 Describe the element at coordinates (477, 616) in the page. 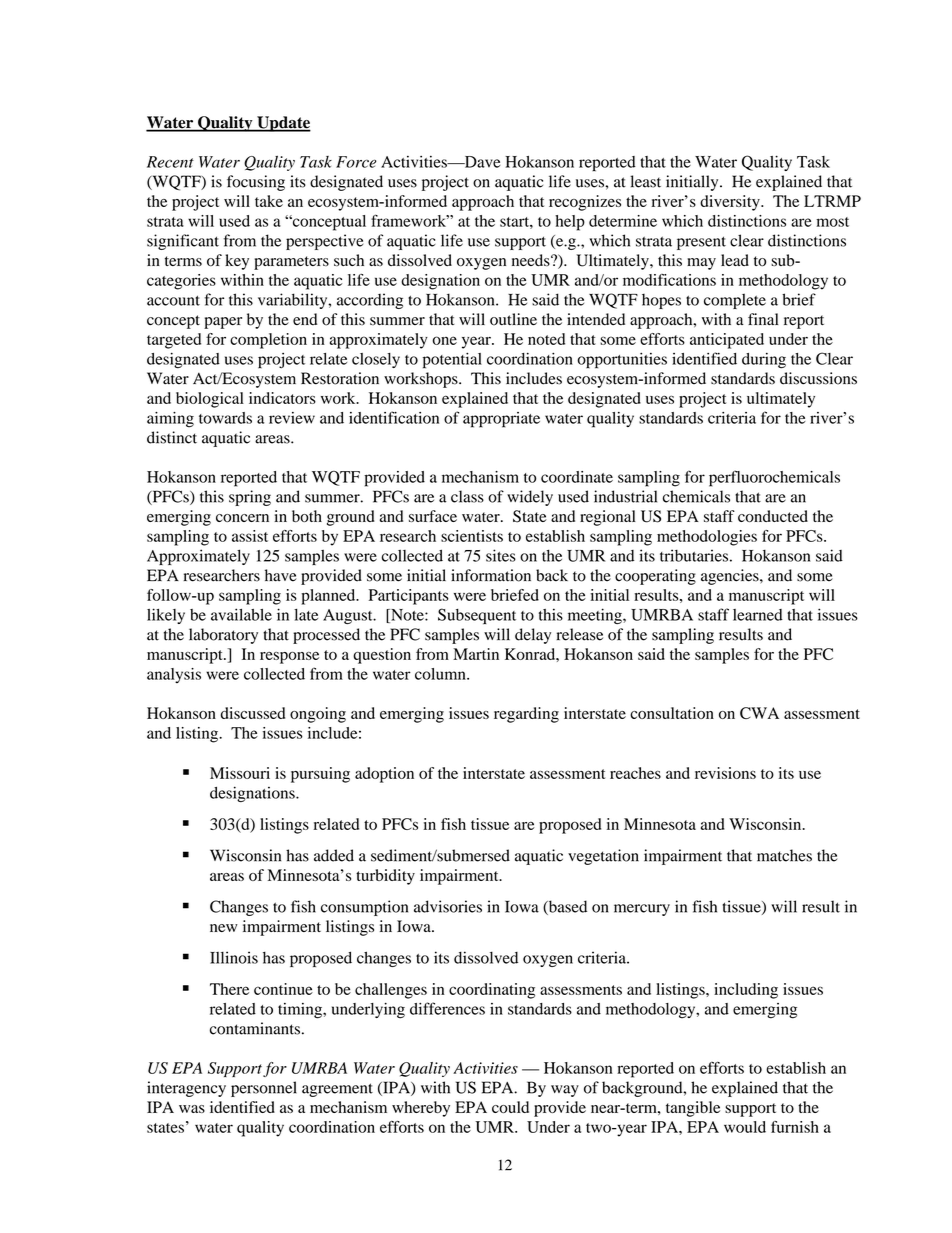

I see `Subsequent` at that location.
